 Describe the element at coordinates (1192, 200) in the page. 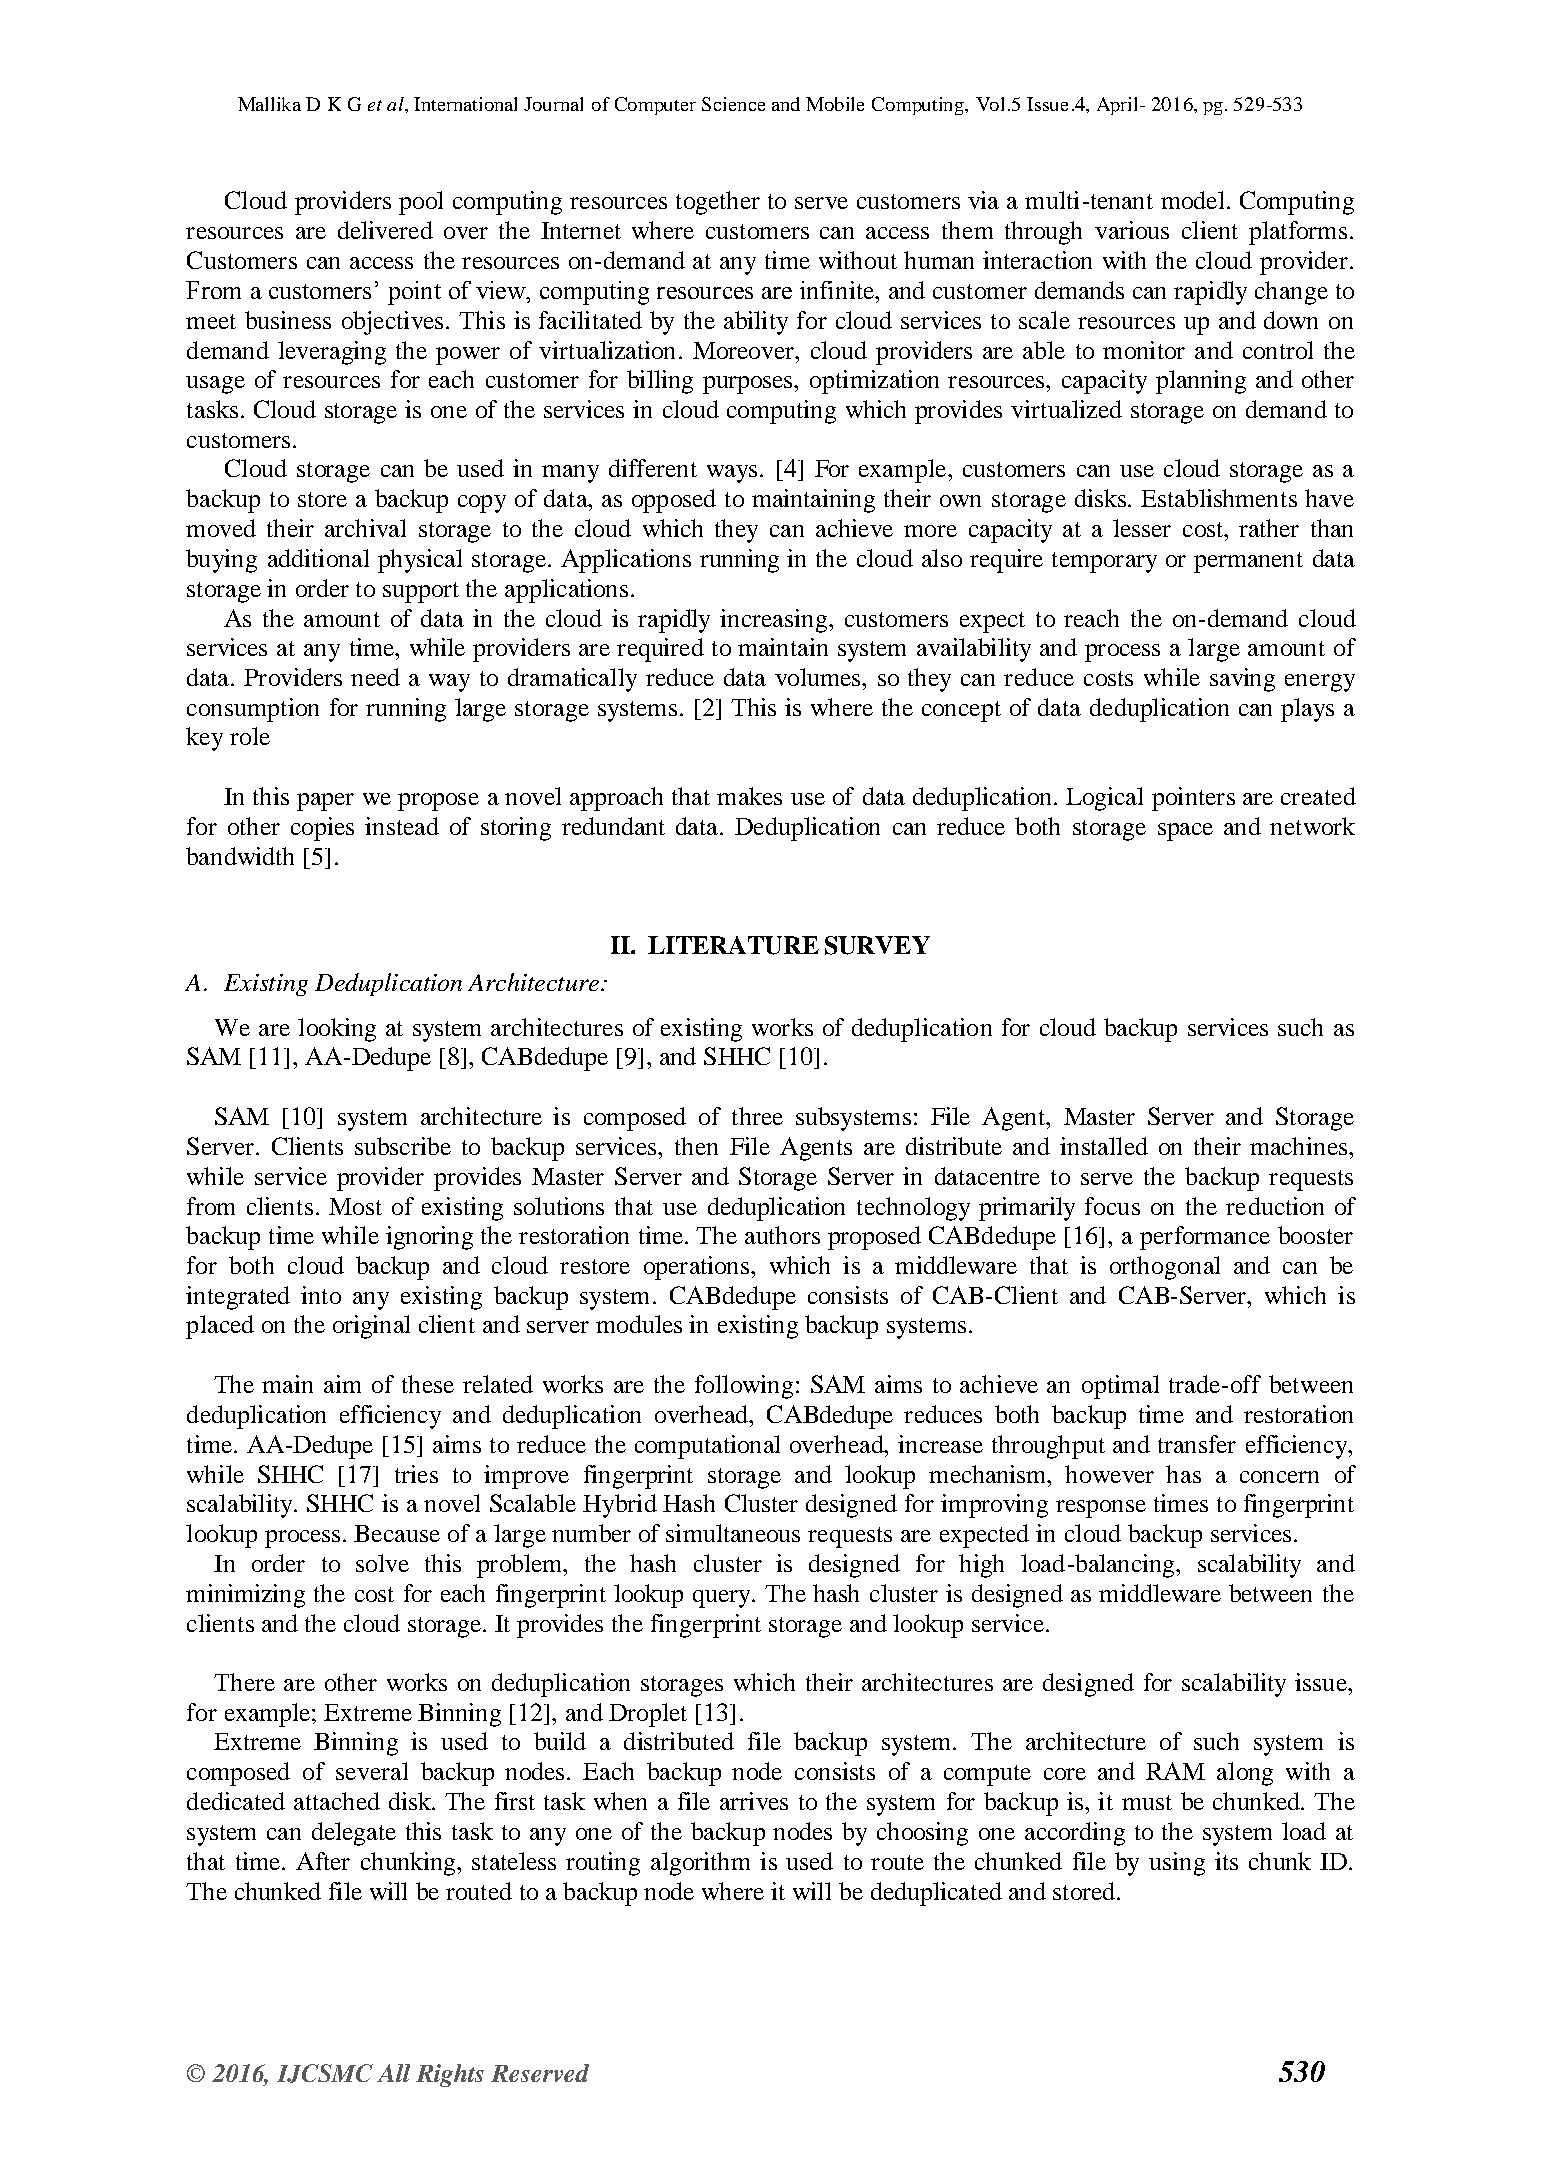

I see `model` at that location.
